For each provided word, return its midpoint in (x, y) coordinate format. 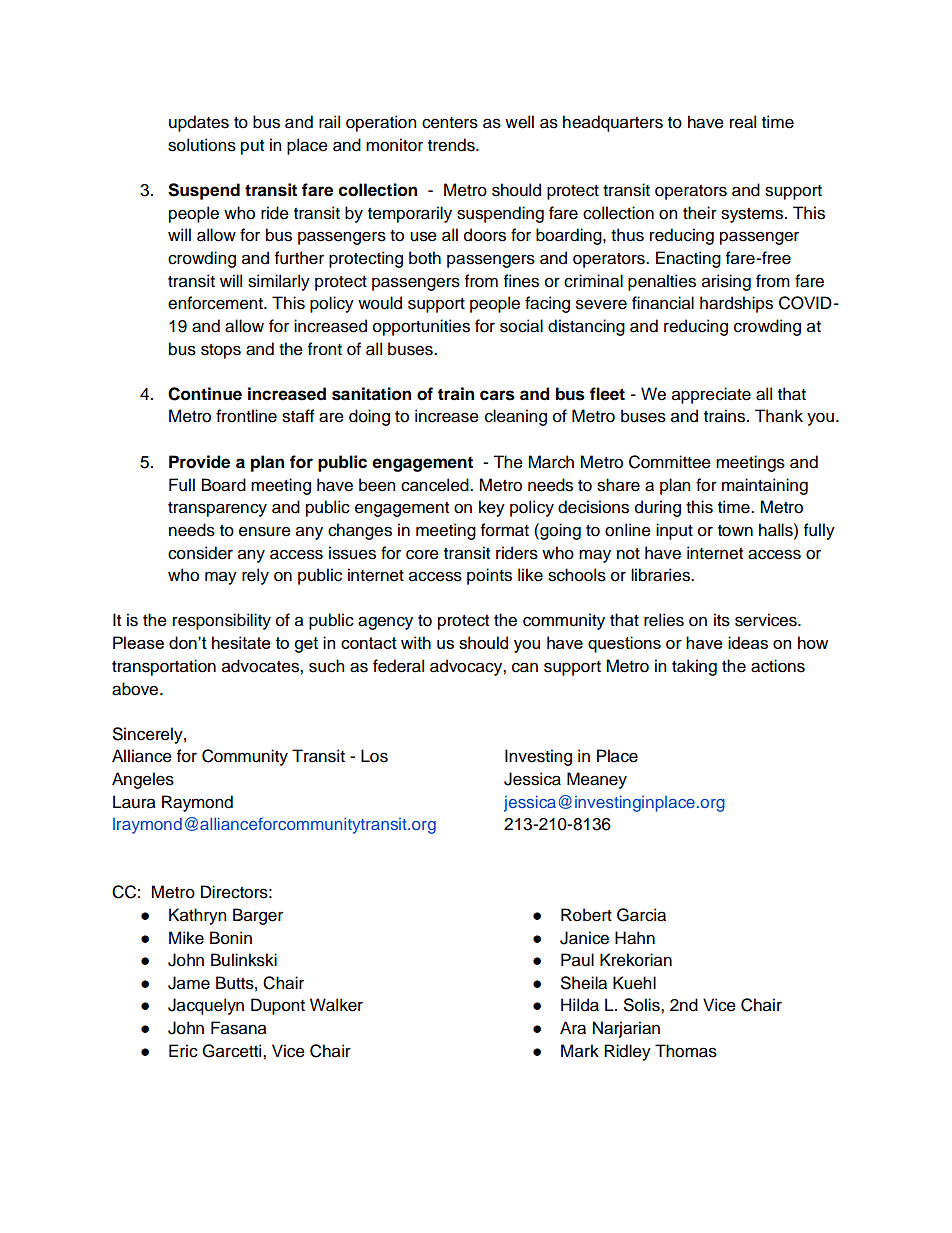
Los (374, 756)
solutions (202, 145)
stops (221, 351)
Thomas (686, 1051)
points (489, 576)
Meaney (597, 780)
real (743, 122)
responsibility (222, 621)
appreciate (711, 395)
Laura (134, 802)
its (722, 620)
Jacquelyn (206, 1006)
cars (497, 395)
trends (452, 145)
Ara (573, 1028)
